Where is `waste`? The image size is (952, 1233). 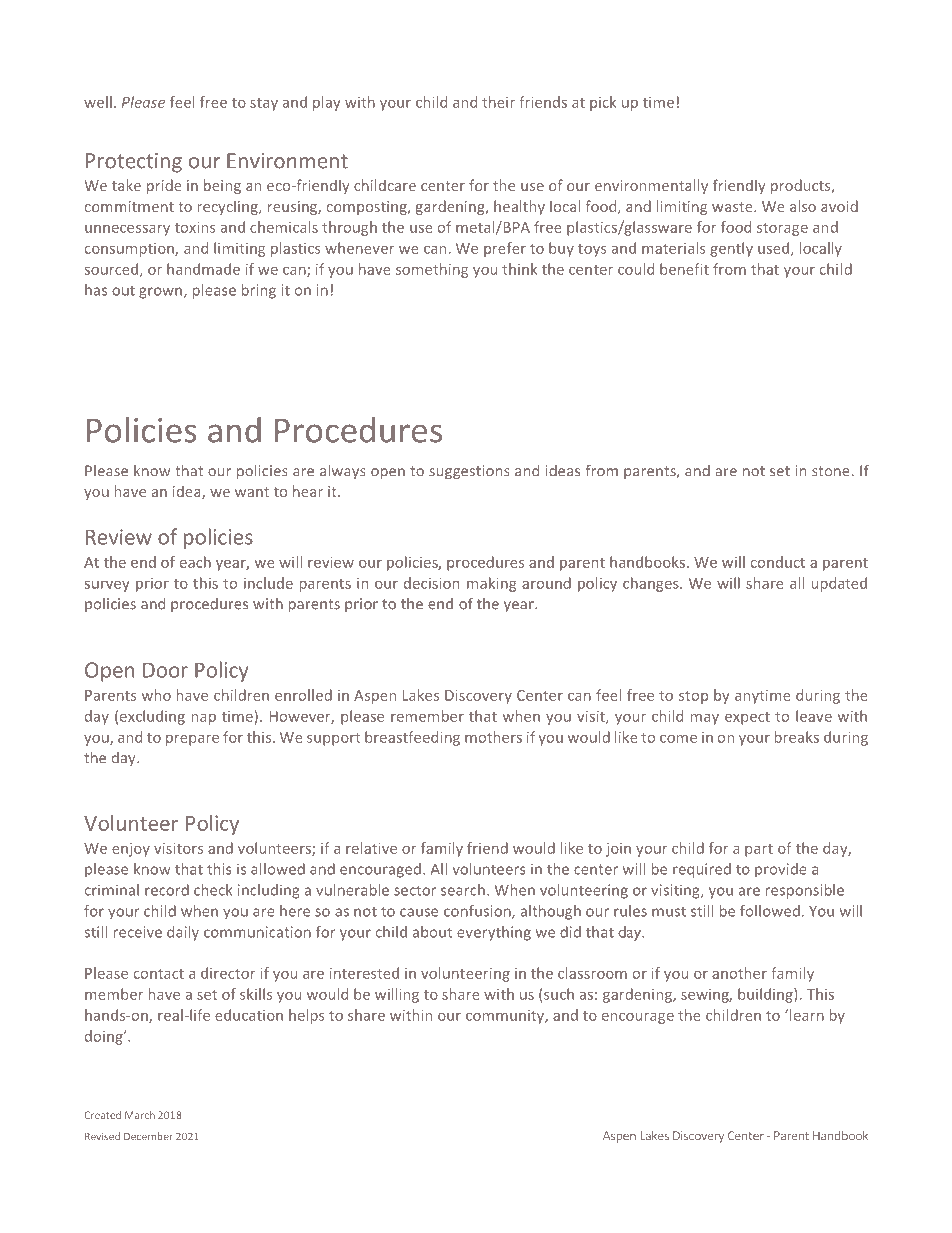 waste is located at coordinates (733, 207).
